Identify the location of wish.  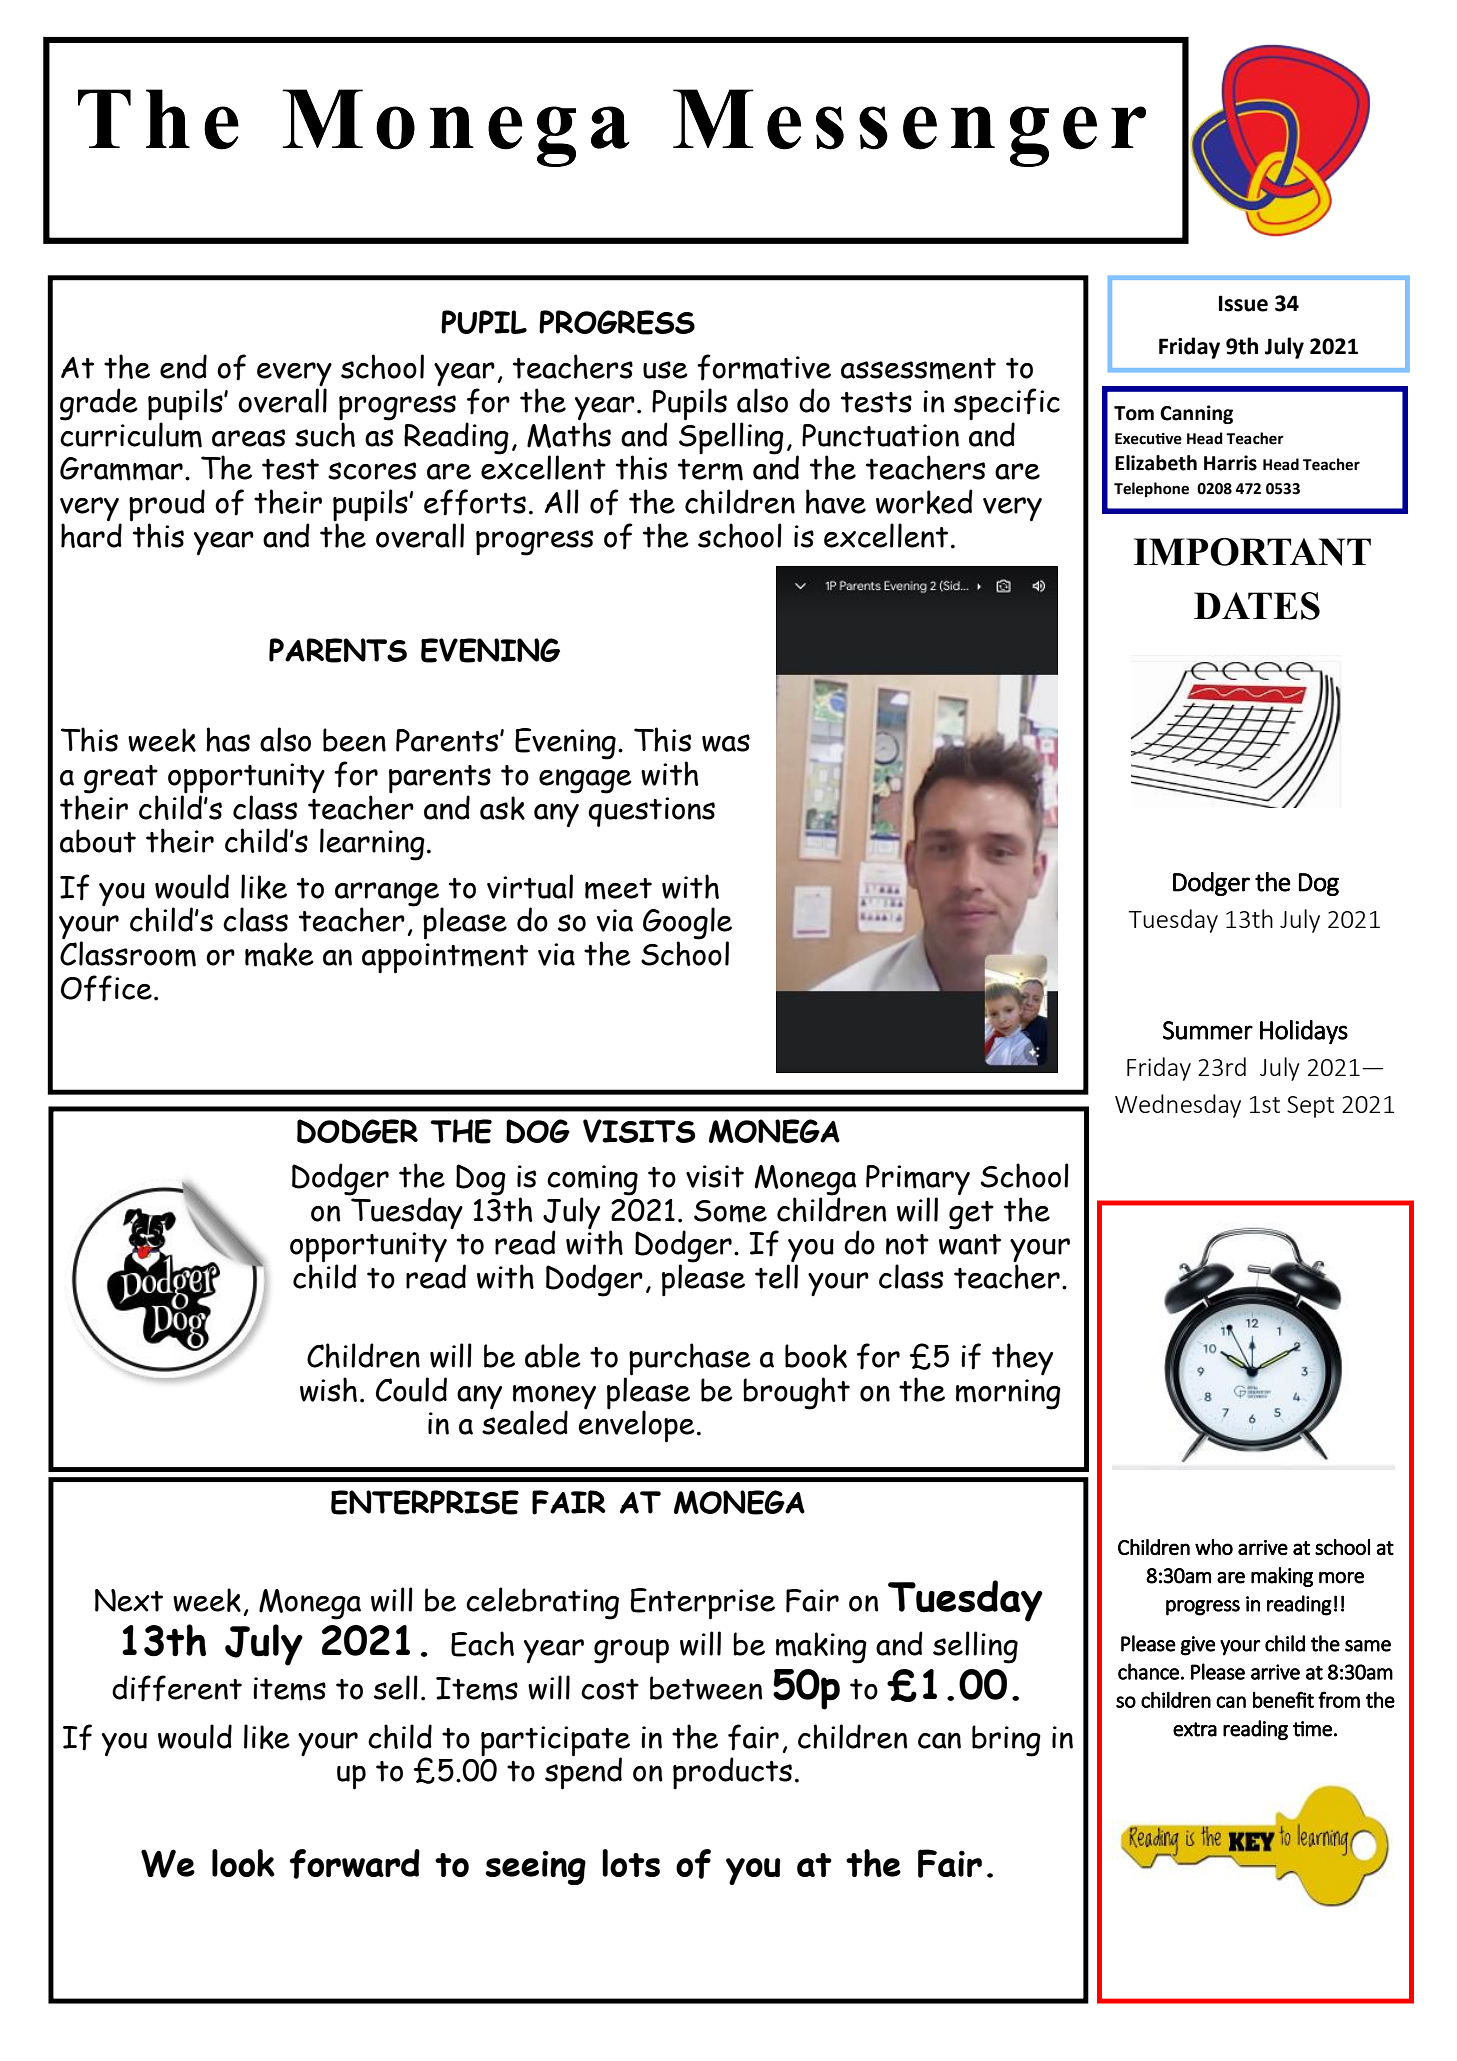
(328, 1389).
